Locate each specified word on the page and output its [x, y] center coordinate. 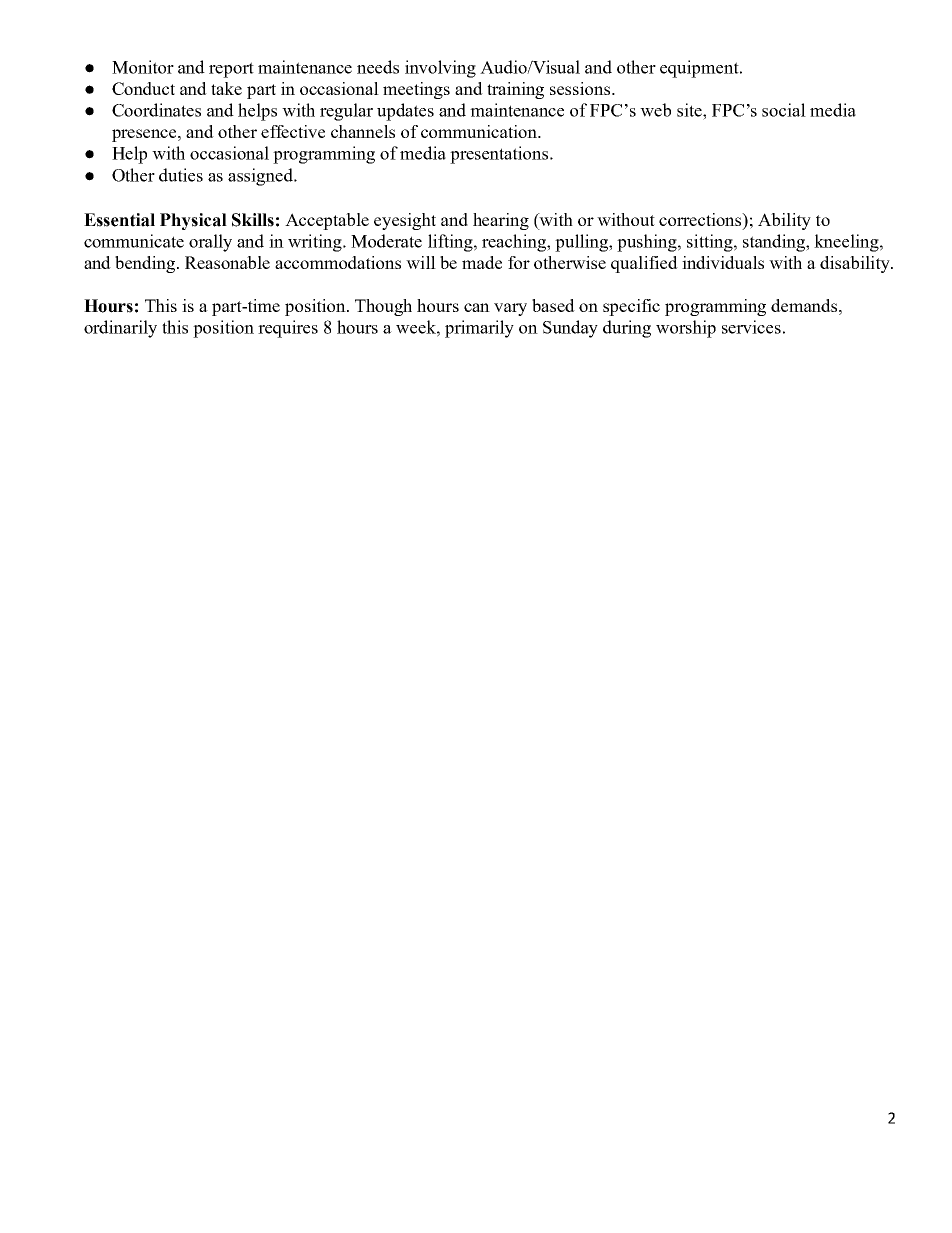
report [231, 70]
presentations [500, 155]
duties [181, 175]
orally [210, 243]
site [690, 110]
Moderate [386, 241]
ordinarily [120, 329]
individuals [723, 262]
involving [440, 69]
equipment [700, 69]
